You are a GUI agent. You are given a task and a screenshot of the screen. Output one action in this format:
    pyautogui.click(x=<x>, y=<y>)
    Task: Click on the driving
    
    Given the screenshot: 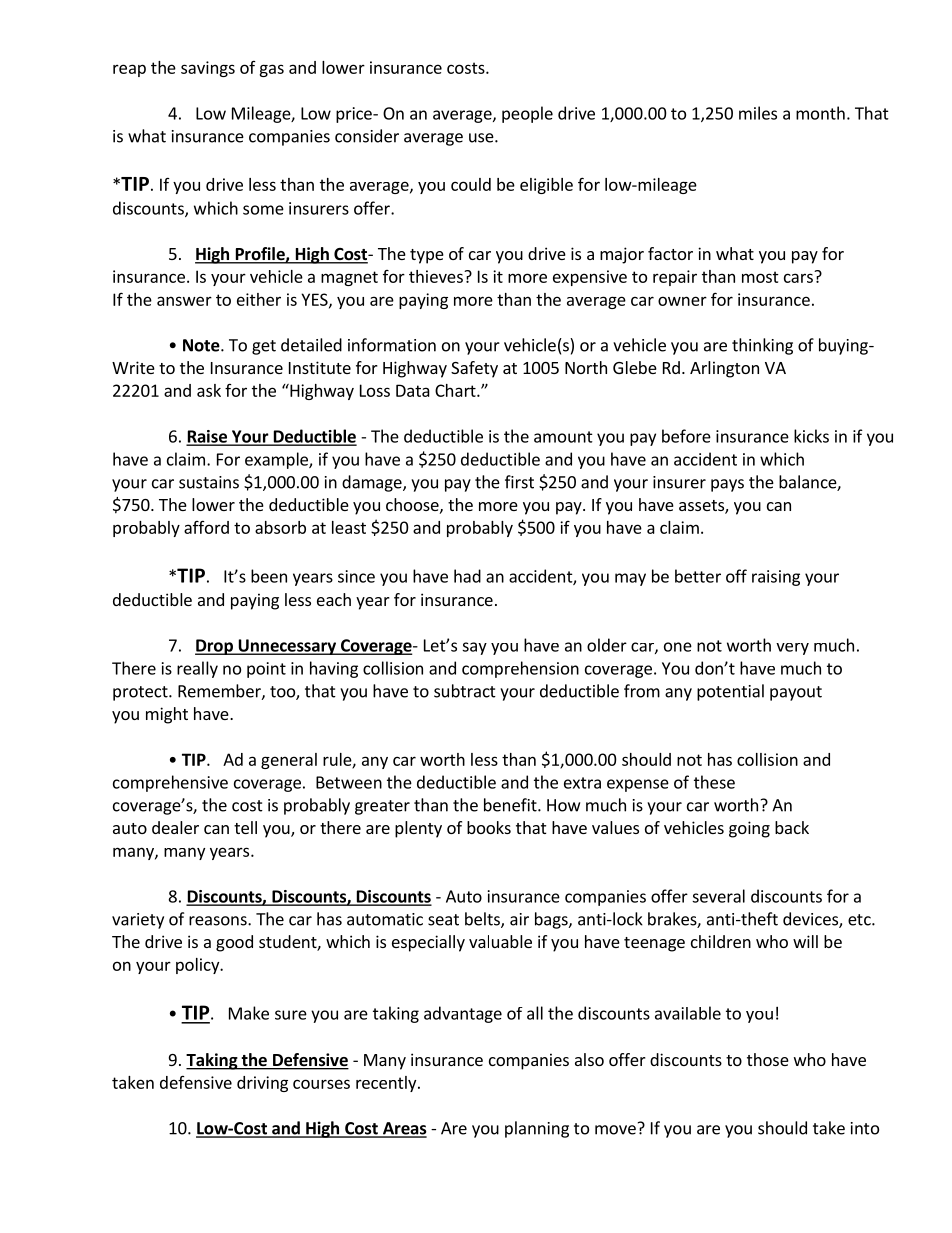 What is the action you would take?
    pyautogui.click(x=262, y=1084)
